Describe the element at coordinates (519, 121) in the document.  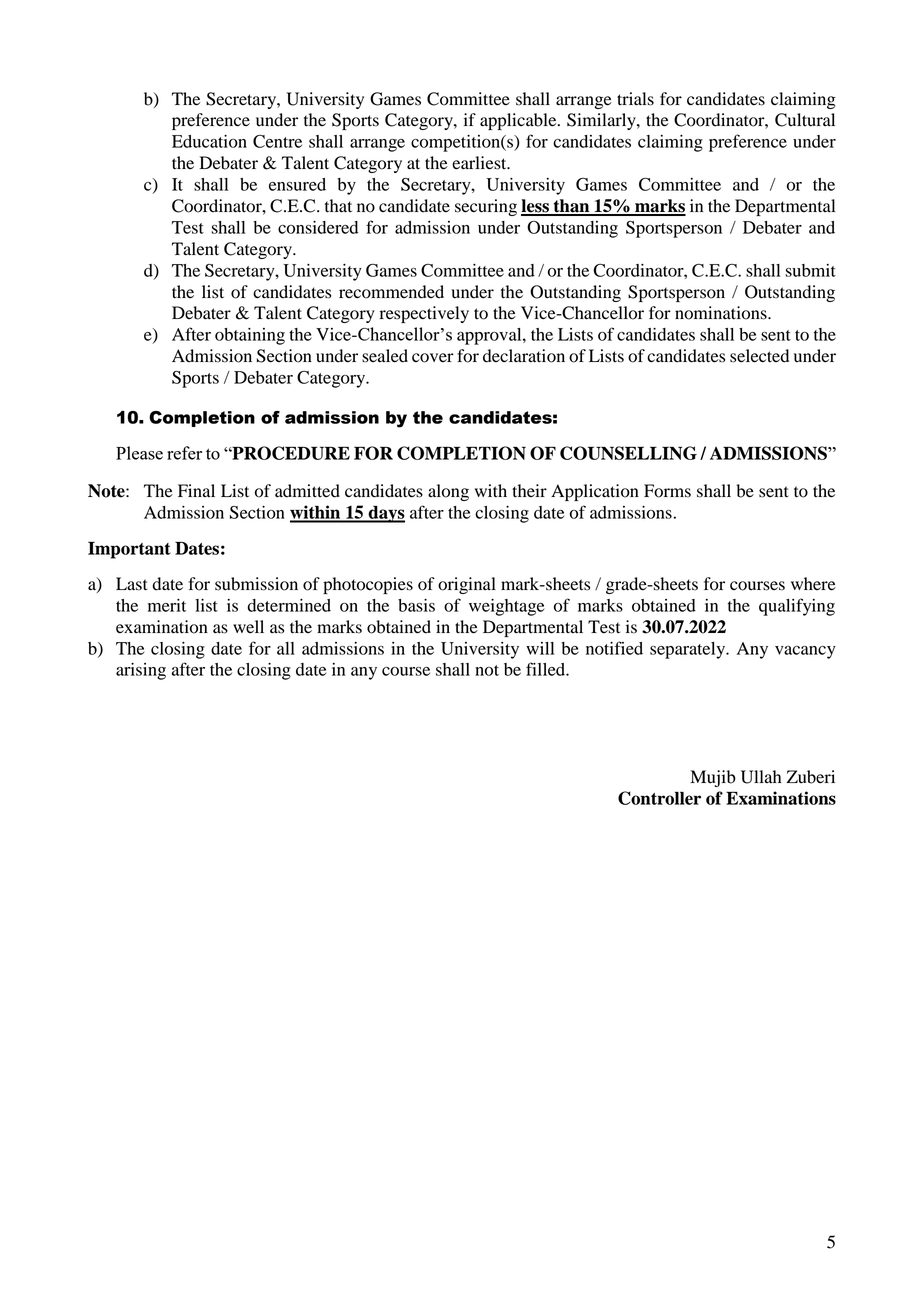
I see `applicable` at that location.
